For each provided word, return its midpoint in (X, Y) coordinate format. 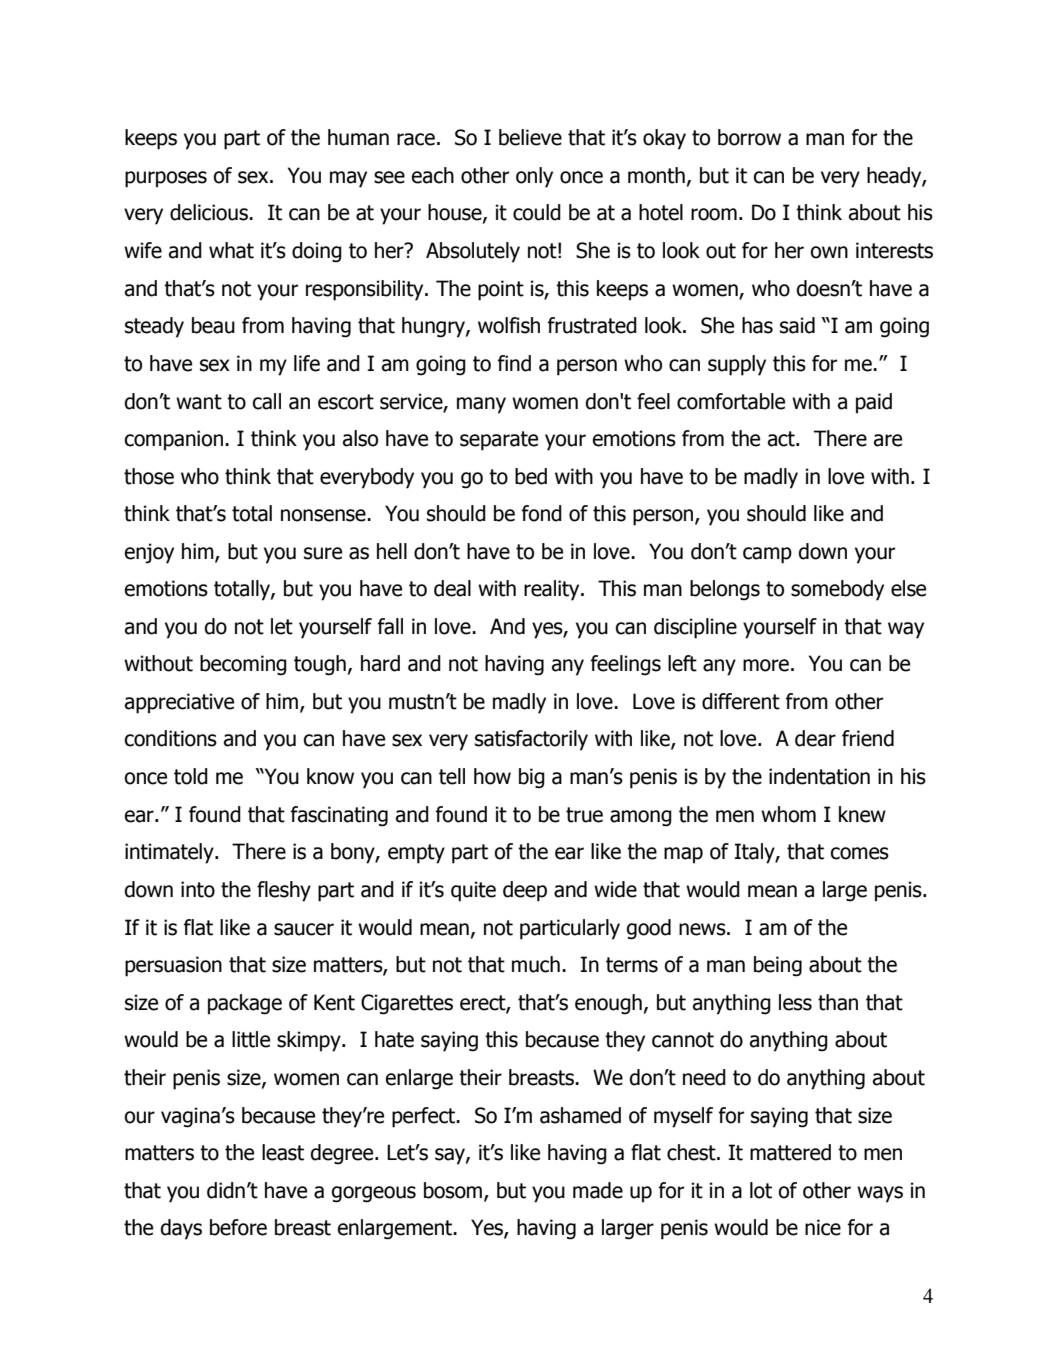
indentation (819, 776)
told (191, 776)
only (534, 177)
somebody (837, 590)
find (514, 363)
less (795, 1002)
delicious (210, 212)
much (536, 964)
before (238, 1227)
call (267, 401)
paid (874, 403)
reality (553, 590)
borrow (749, 137)
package (245, 1004)
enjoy (149, 553)
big (532, 778)
